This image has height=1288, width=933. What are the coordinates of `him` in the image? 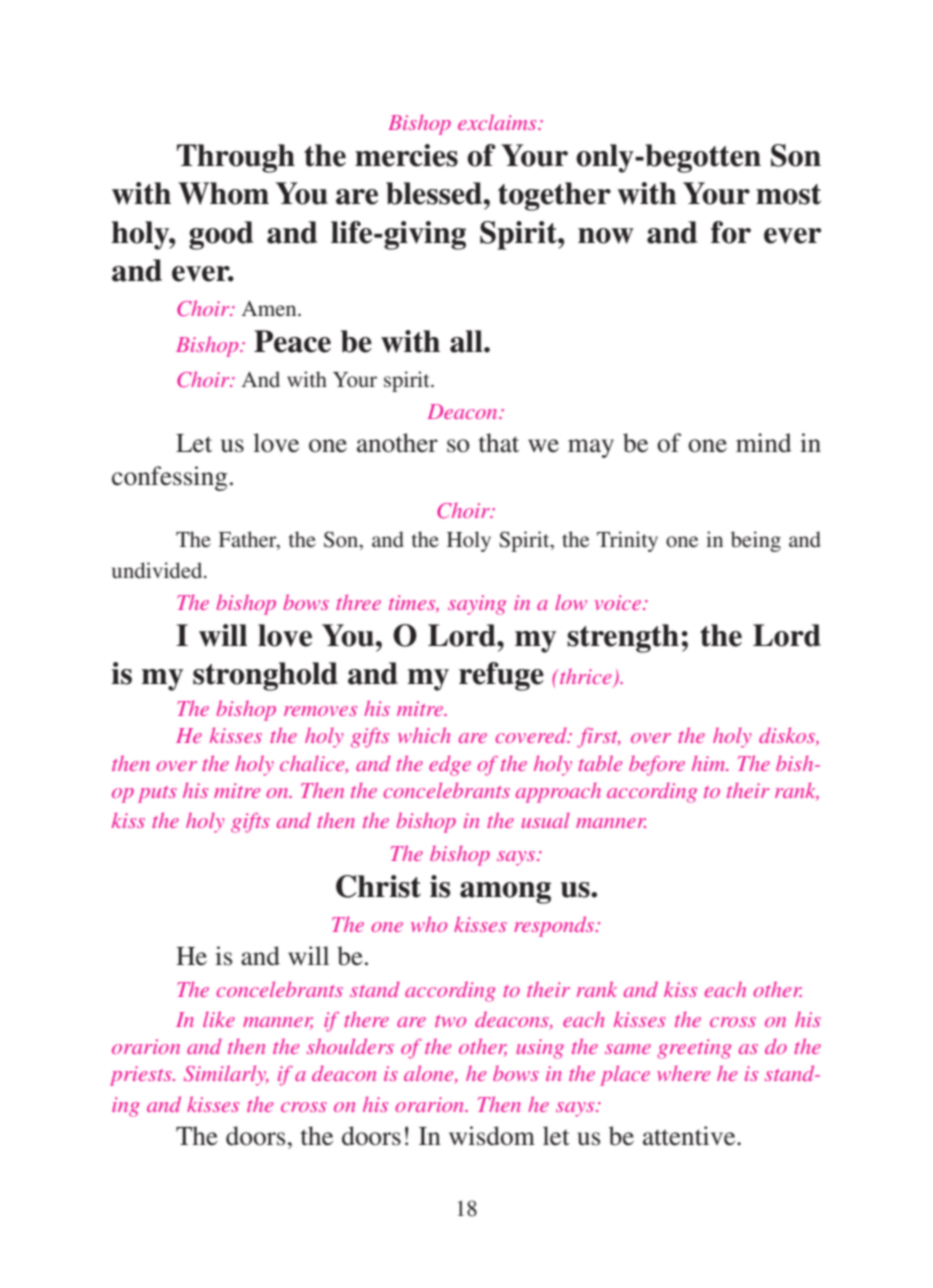 It's located at (709, 763).
